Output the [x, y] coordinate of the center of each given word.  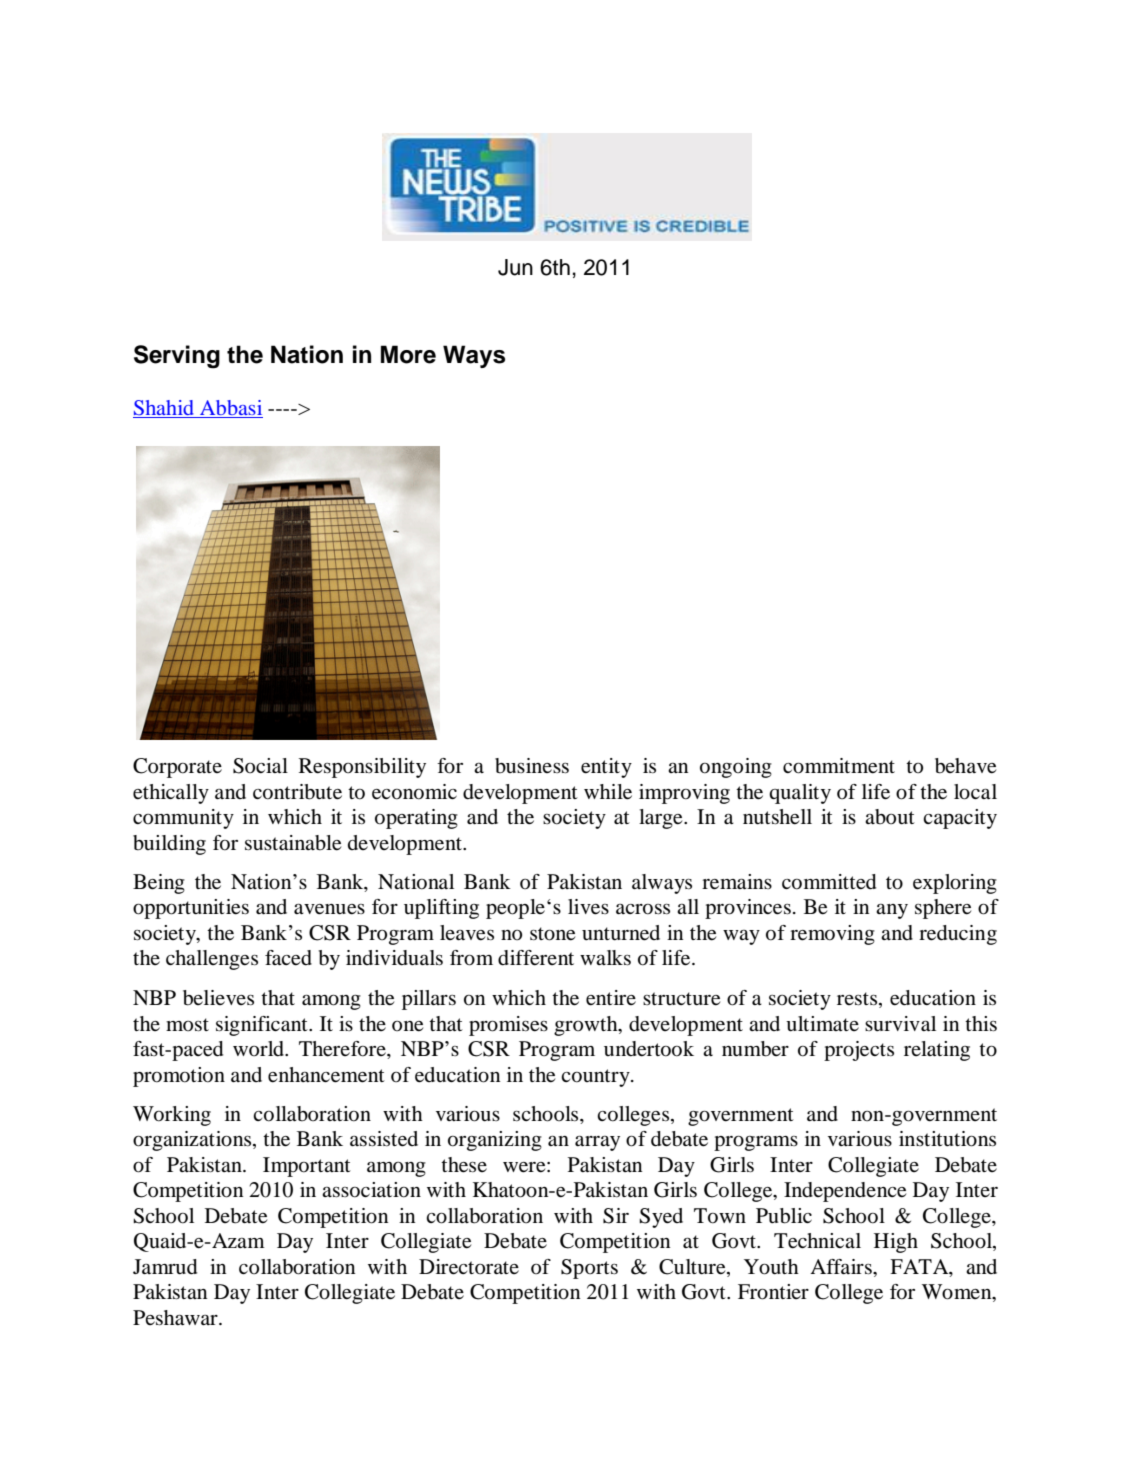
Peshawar [176, 1318]
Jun [515, 267]
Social [260, 766]
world [259, 1049]
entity [606, 768]
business [532, 766]
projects [859, 1051]
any [892, 911]
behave [965, 766]
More [408, 354]
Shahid [164, 409]
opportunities [191, 909]
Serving [177, 357]
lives [588, 907]
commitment [839, 766]
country [596, 1078]
